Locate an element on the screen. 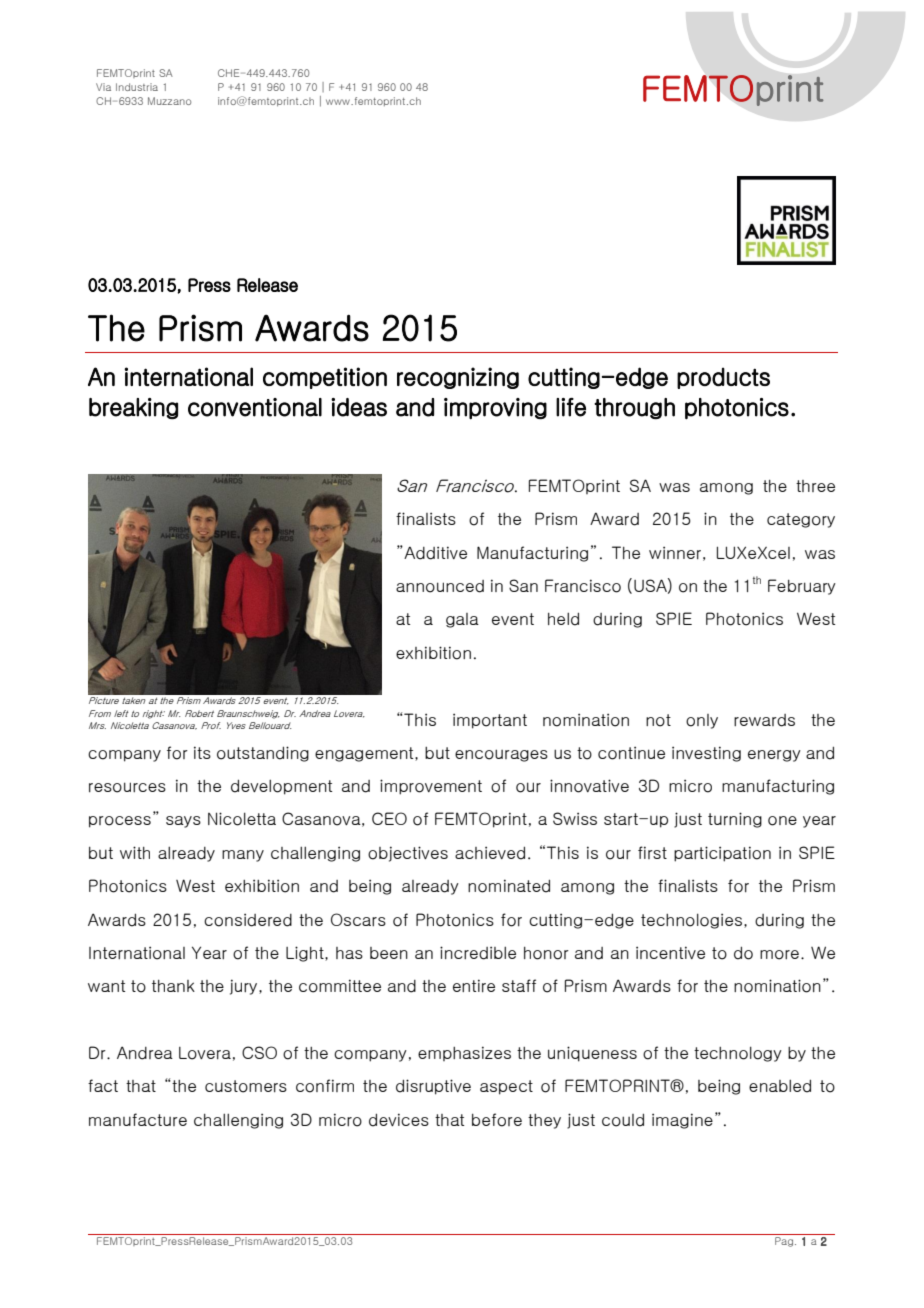  products is located at coordinates (723, 378).
